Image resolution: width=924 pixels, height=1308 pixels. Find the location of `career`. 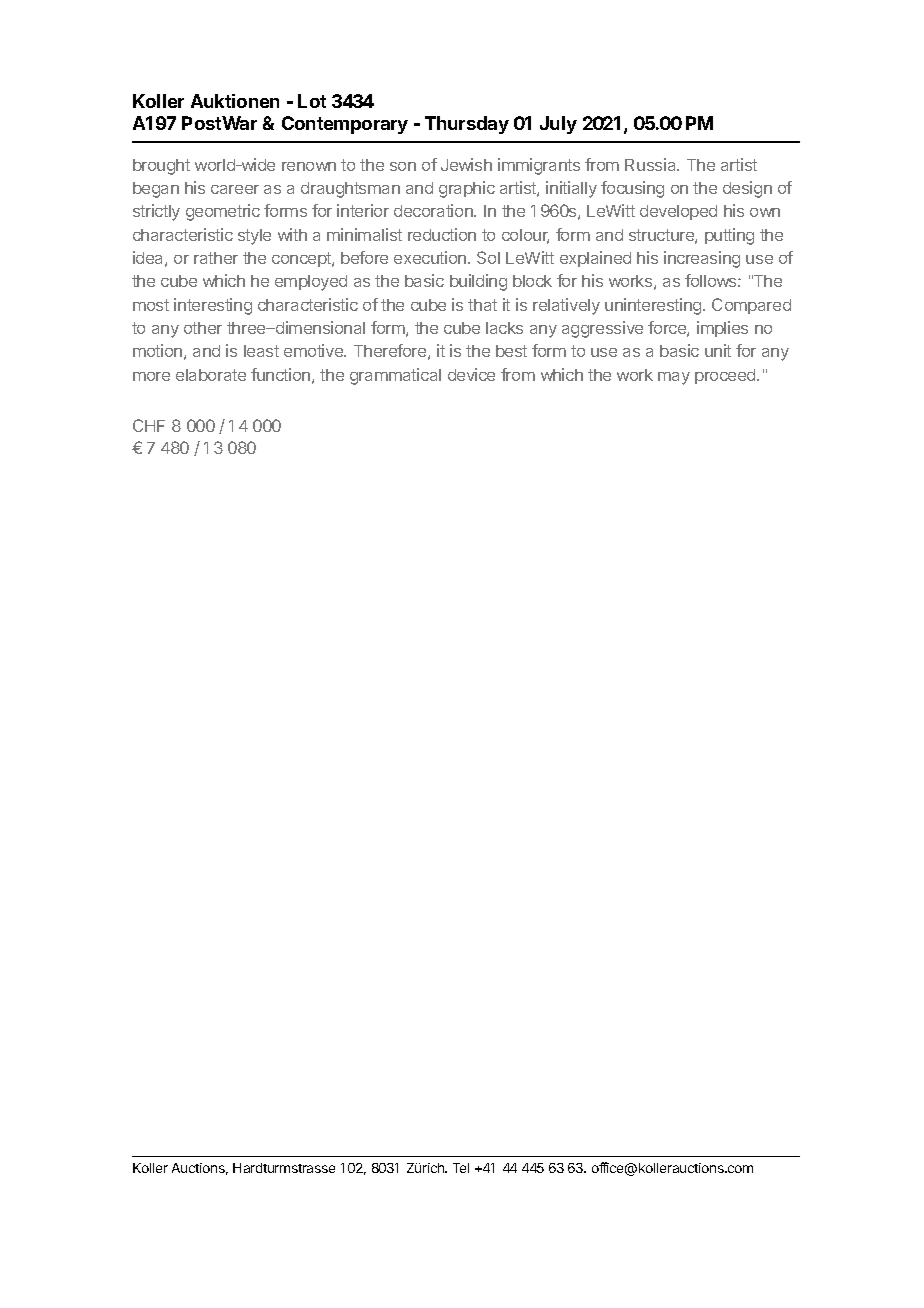

career is located at coordinates (235, 189).
